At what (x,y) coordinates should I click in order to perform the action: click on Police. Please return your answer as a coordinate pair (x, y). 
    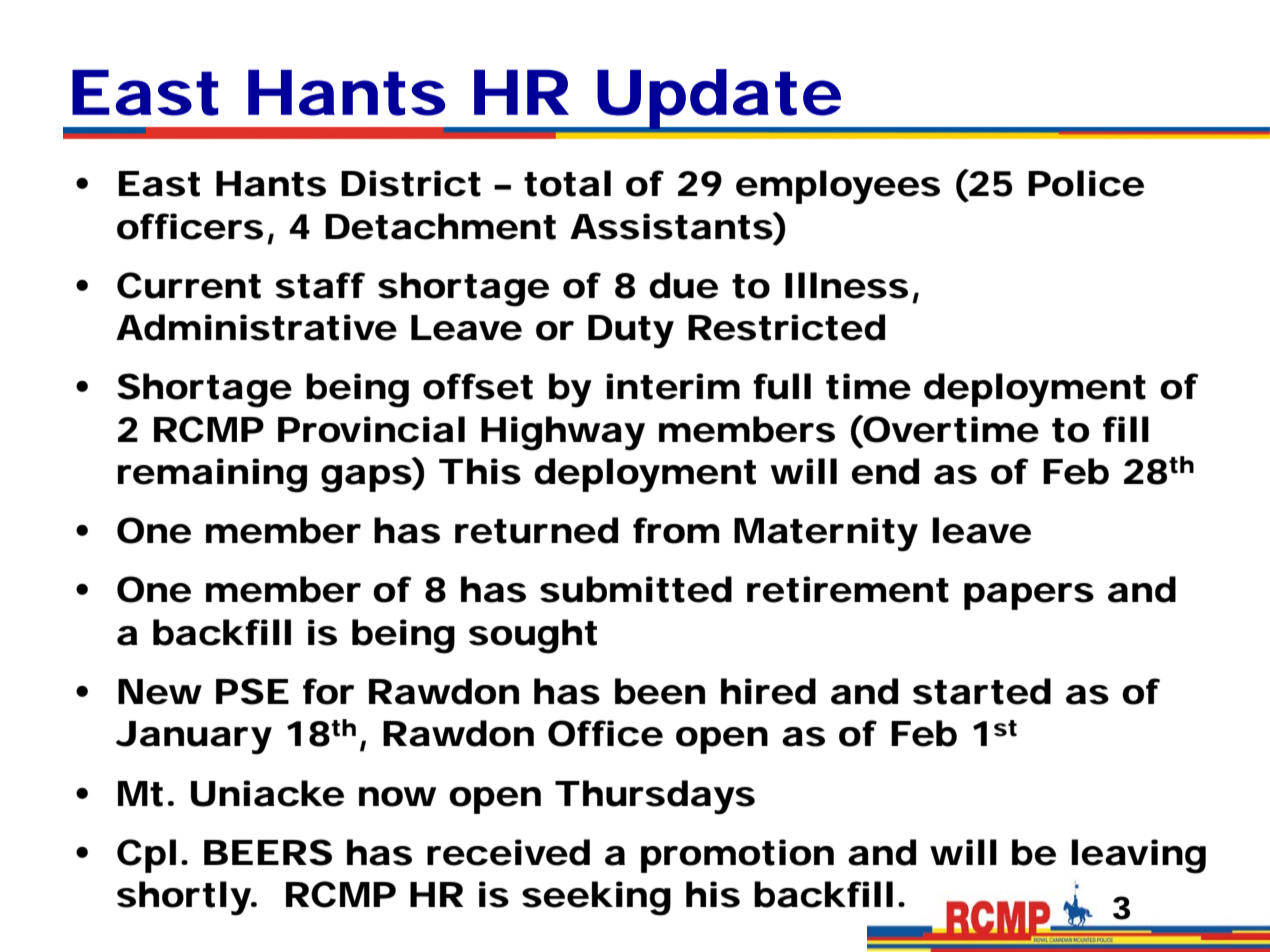
    Looking at the image, I should click on (1086, 183).
